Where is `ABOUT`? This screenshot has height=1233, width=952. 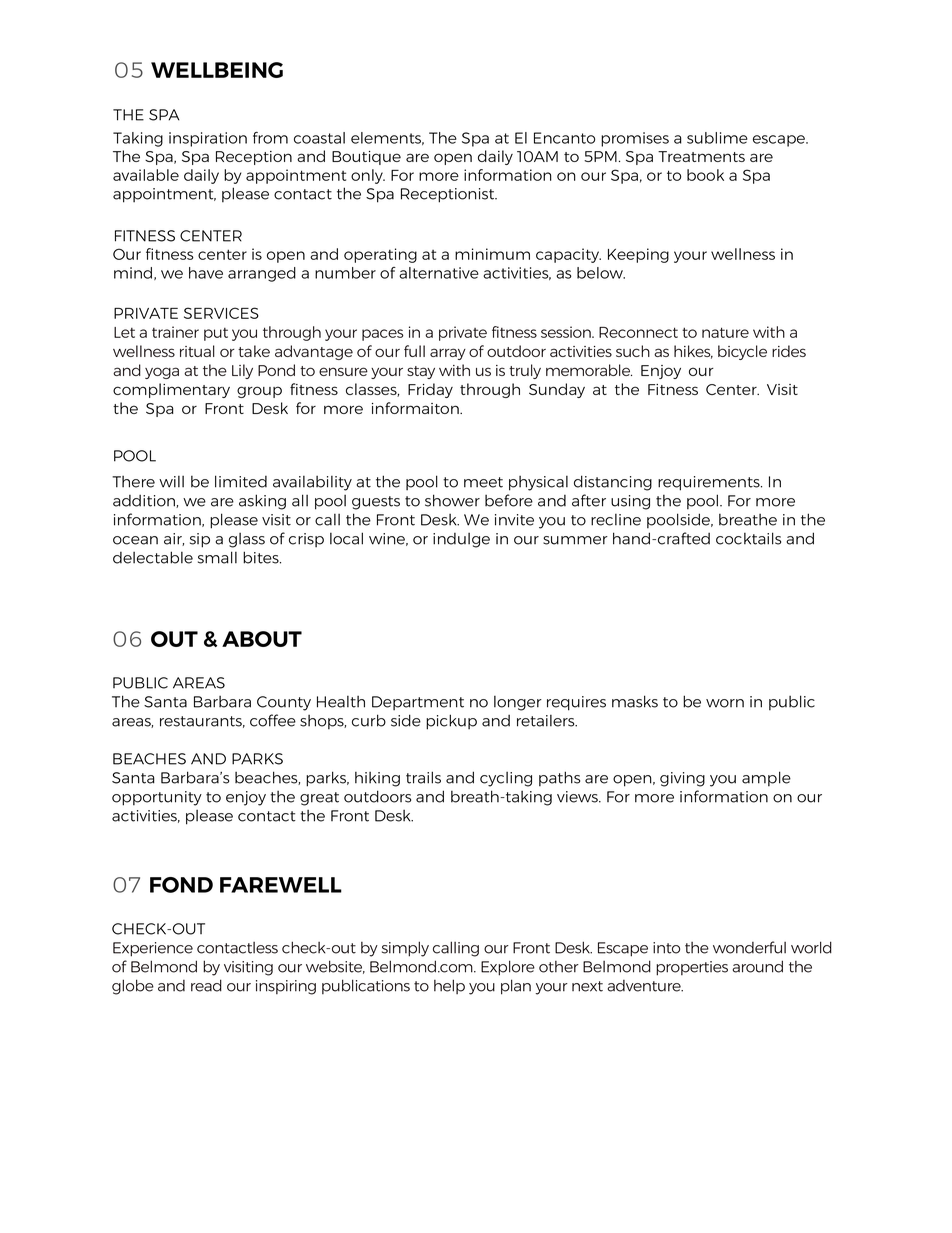
ABOUT is located at coordinates (262, 639).
